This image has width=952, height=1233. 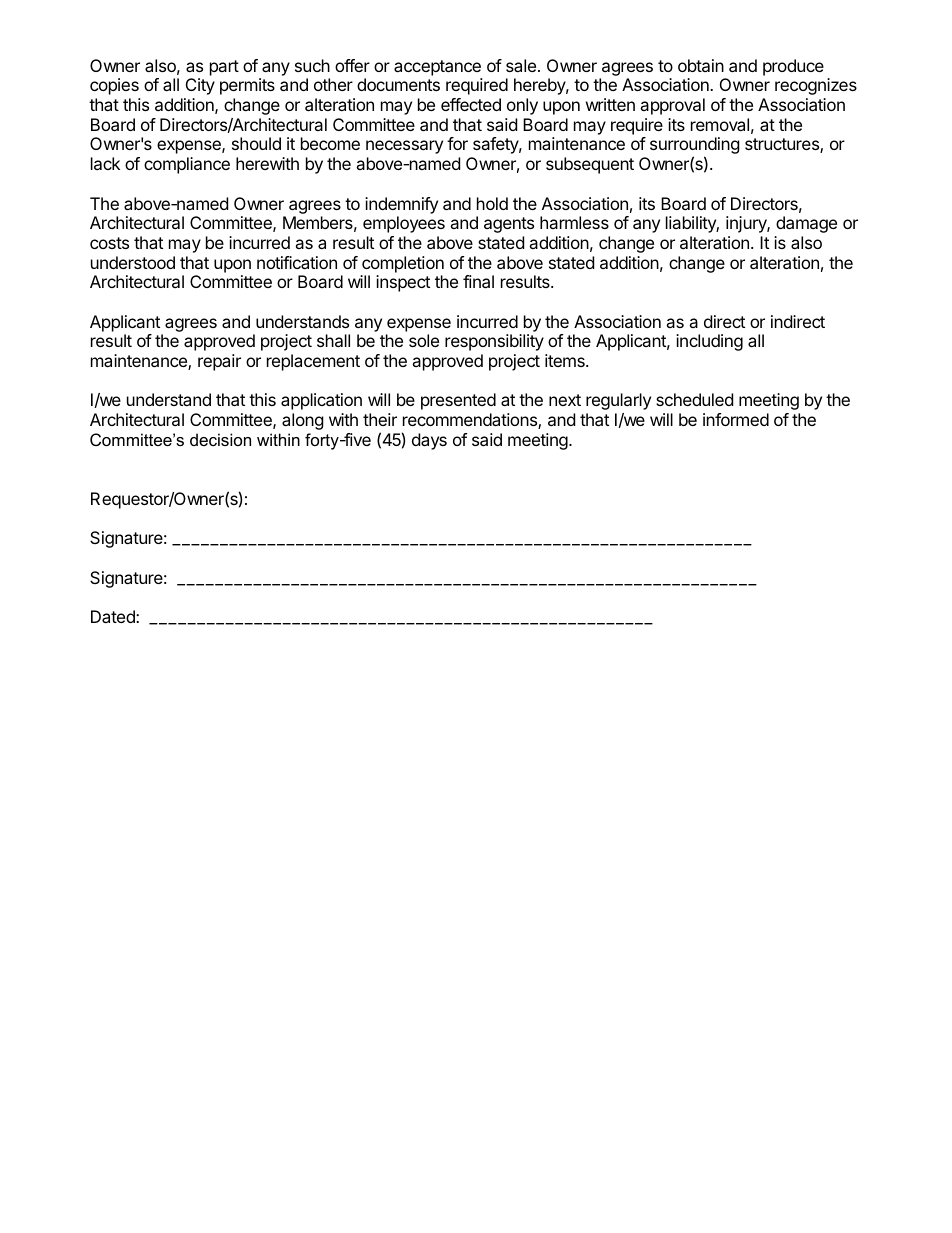 What do you see at coordinates (709, 342) in the image?
I see `including` at bounding box center [709, 342].
